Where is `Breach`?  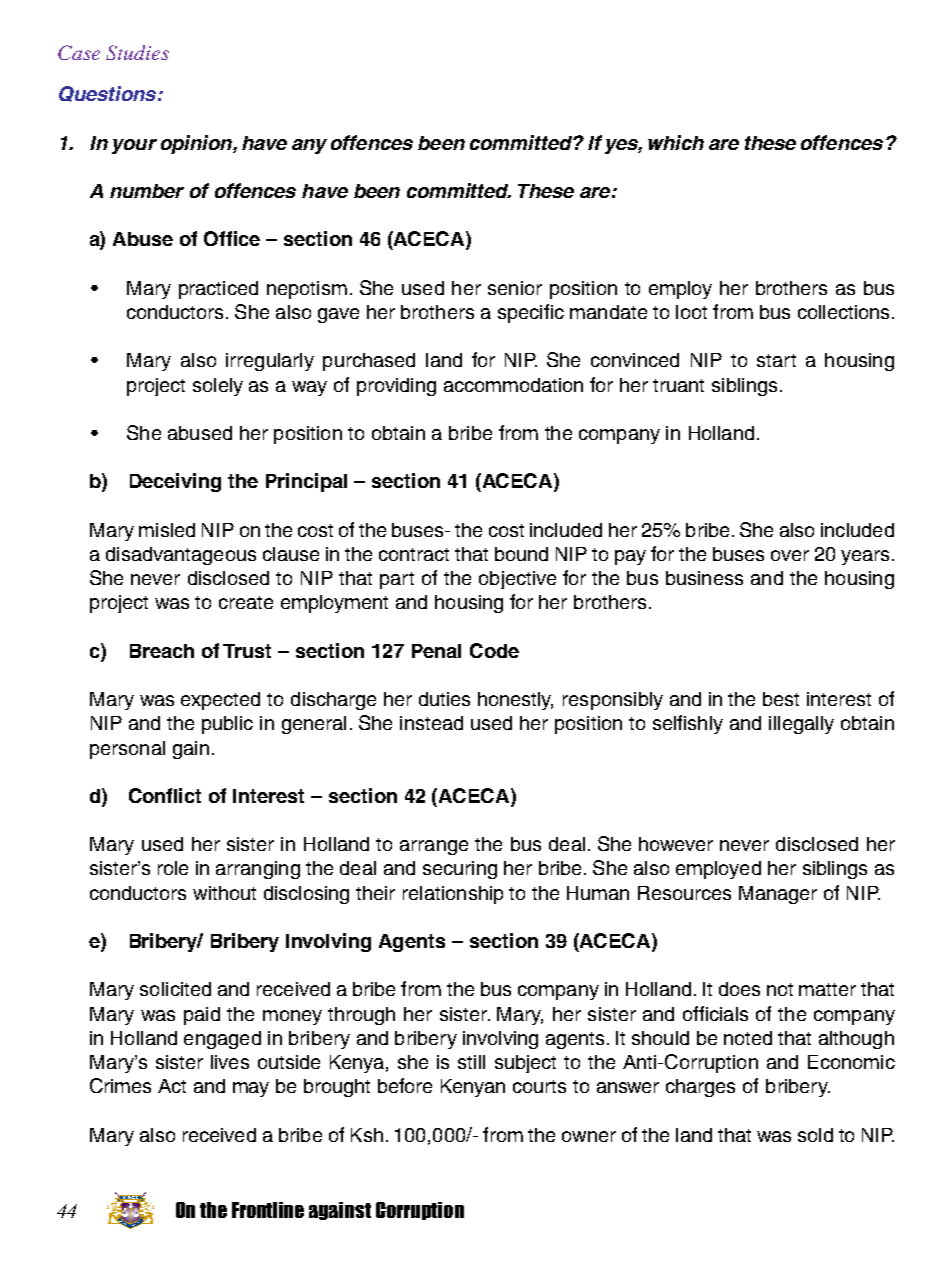 Breach is located at coordinates (162, 651).
